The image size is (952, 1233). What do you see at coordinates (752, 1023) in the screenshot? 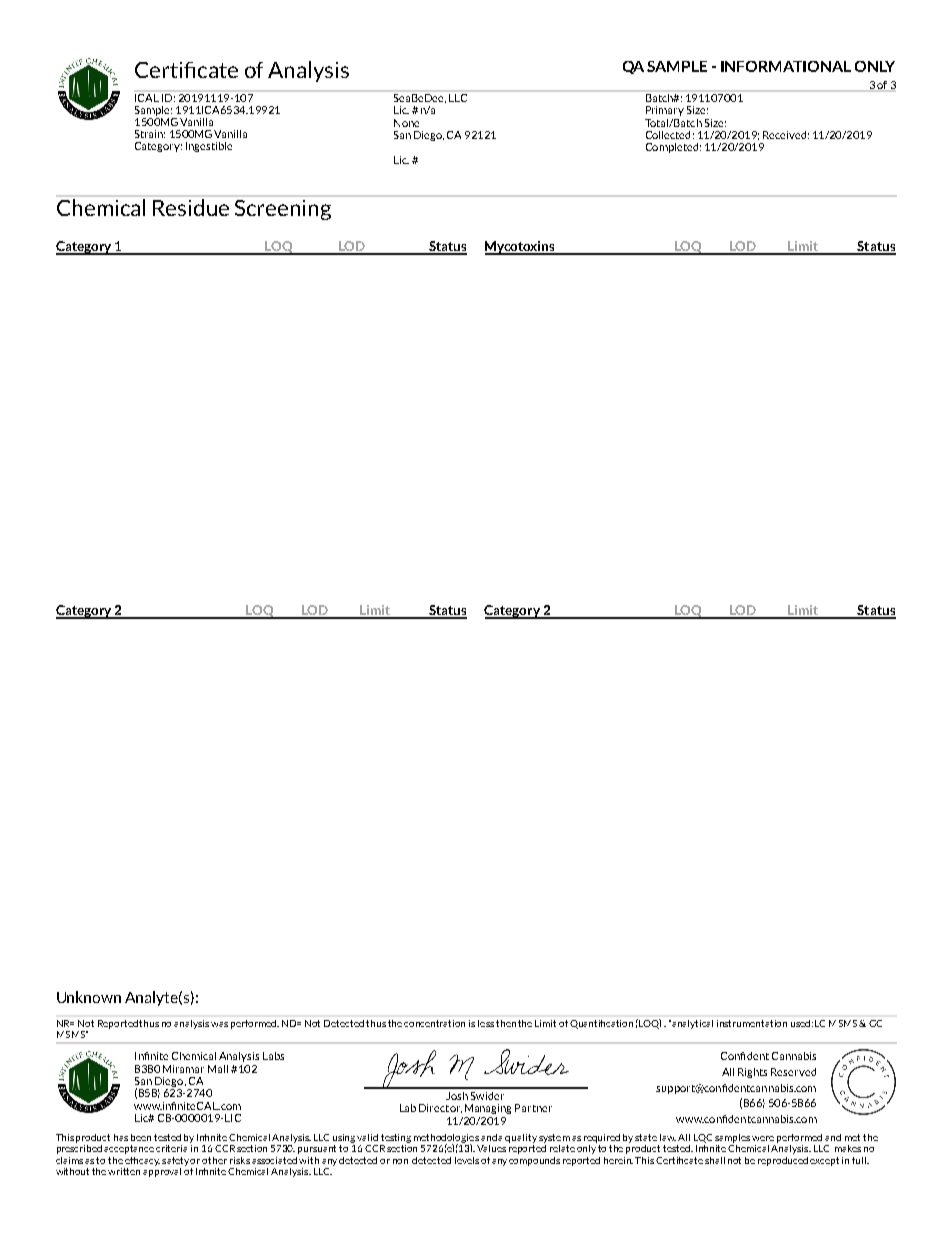
I see `instrumentation` at bounding box center [752, 1023].
